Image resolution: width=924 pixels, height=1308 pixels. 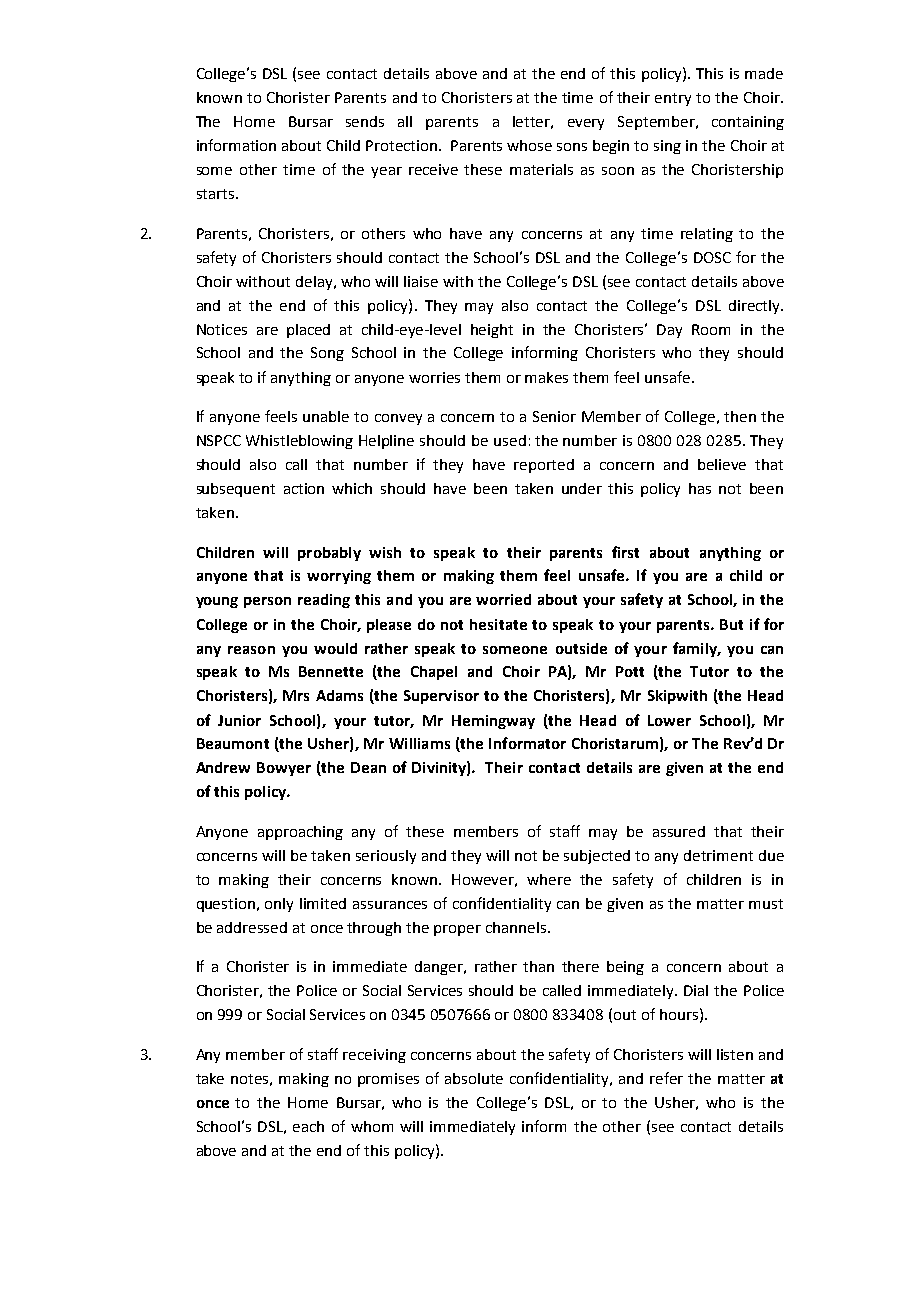 What do you see at coordinates (308, 1126) in the screenshot?
I see `each` at bounding box center [308, 1126].
